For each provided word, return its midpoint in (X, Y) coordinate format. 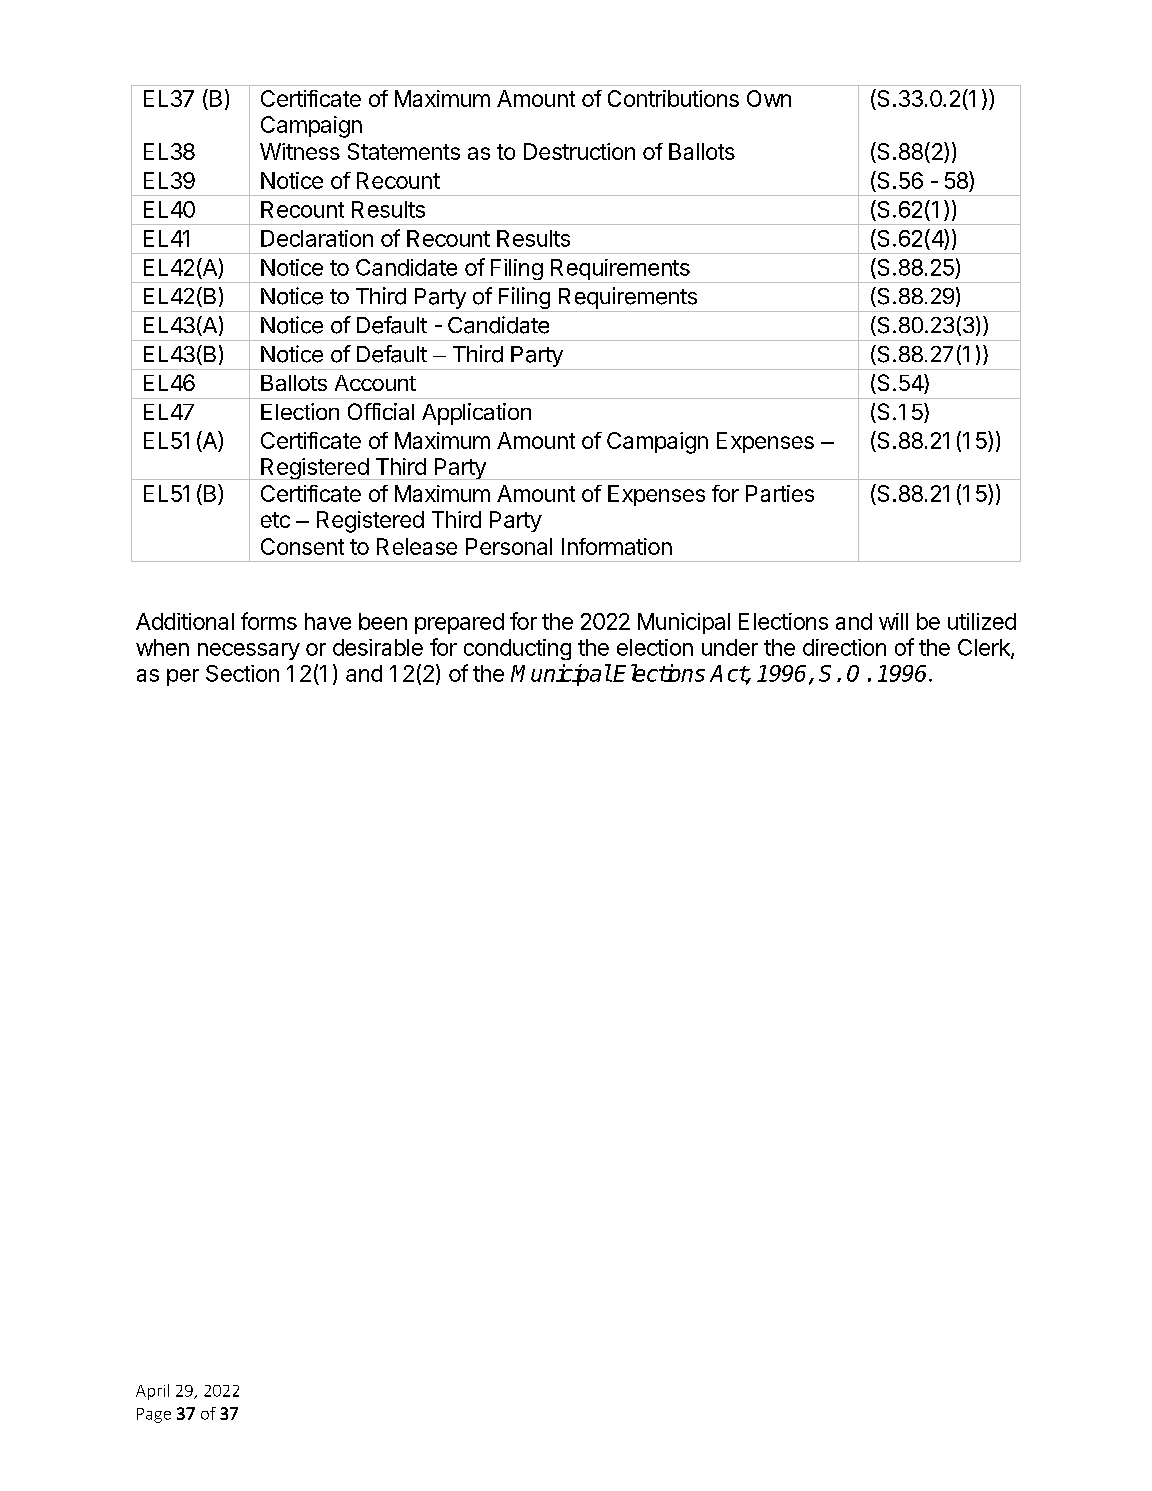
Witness (300, 151)
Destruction (579, 151)
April (152, 1392)
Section (242, 673)
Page (154, 1415)
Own (769, 98)
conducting (517, 649)
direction (844, 647)
